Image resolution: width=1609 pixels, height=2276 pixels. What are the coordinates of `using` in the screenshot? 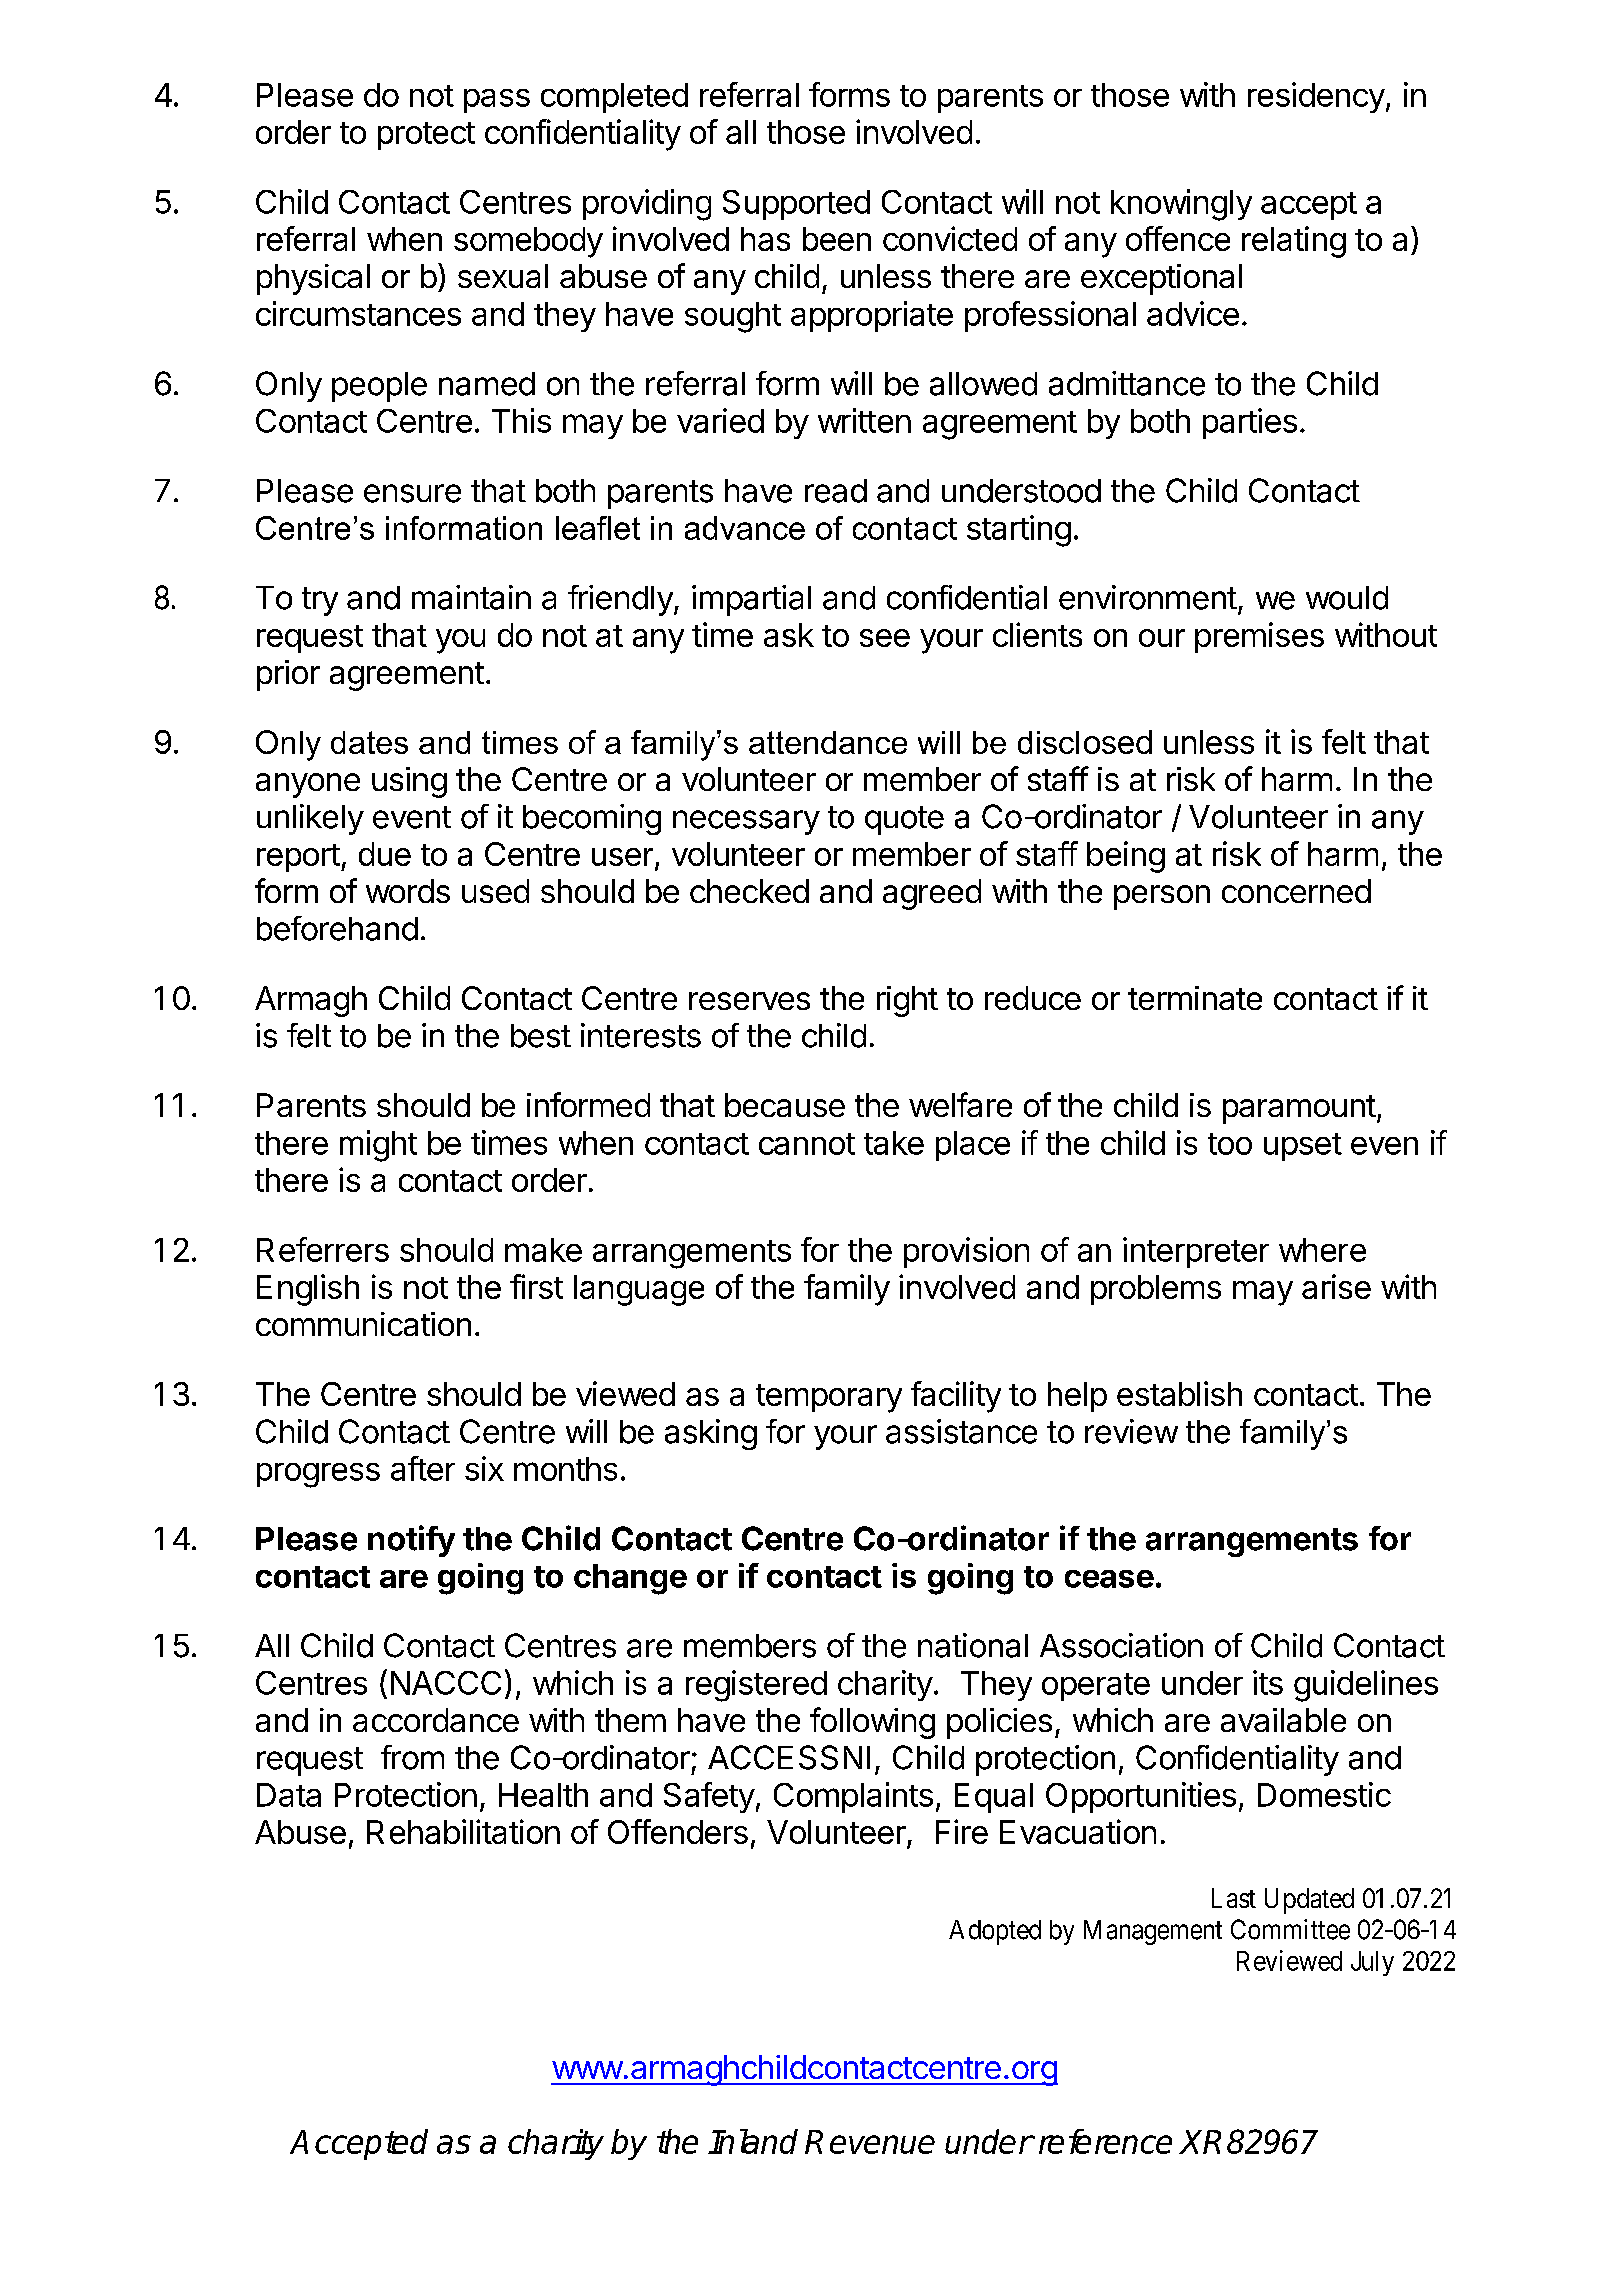 It's located at (409, 782).
